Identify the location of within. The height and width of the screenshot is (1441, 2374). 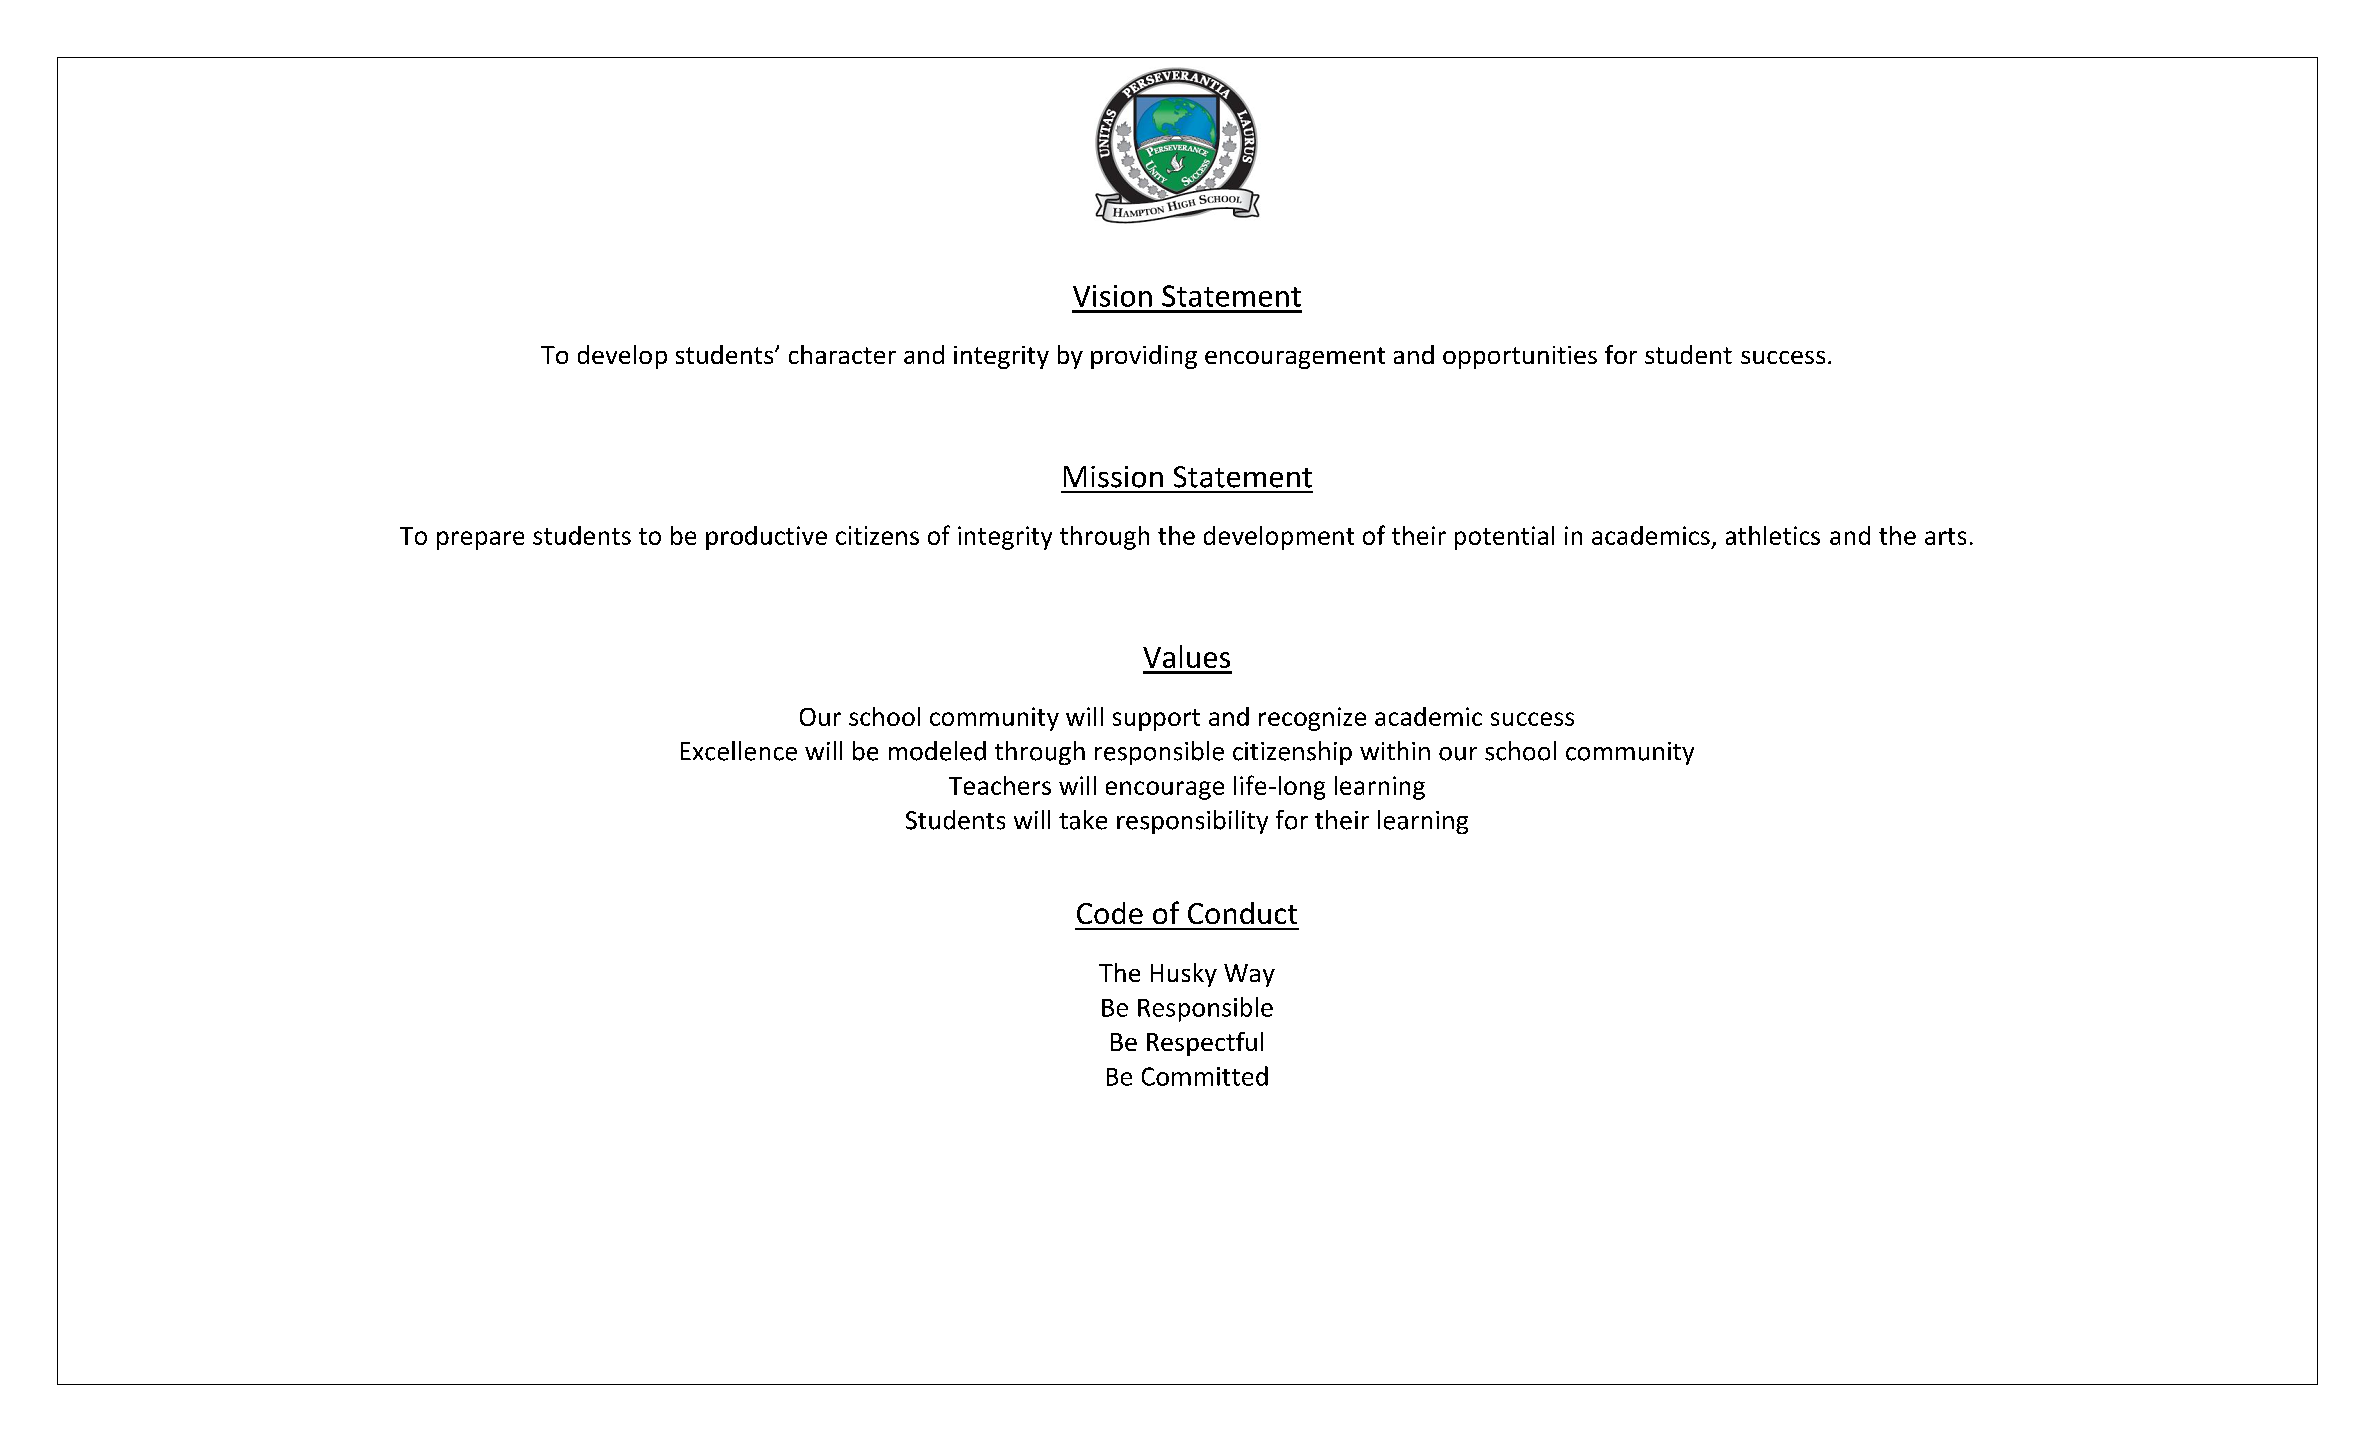
(1395, 750).
